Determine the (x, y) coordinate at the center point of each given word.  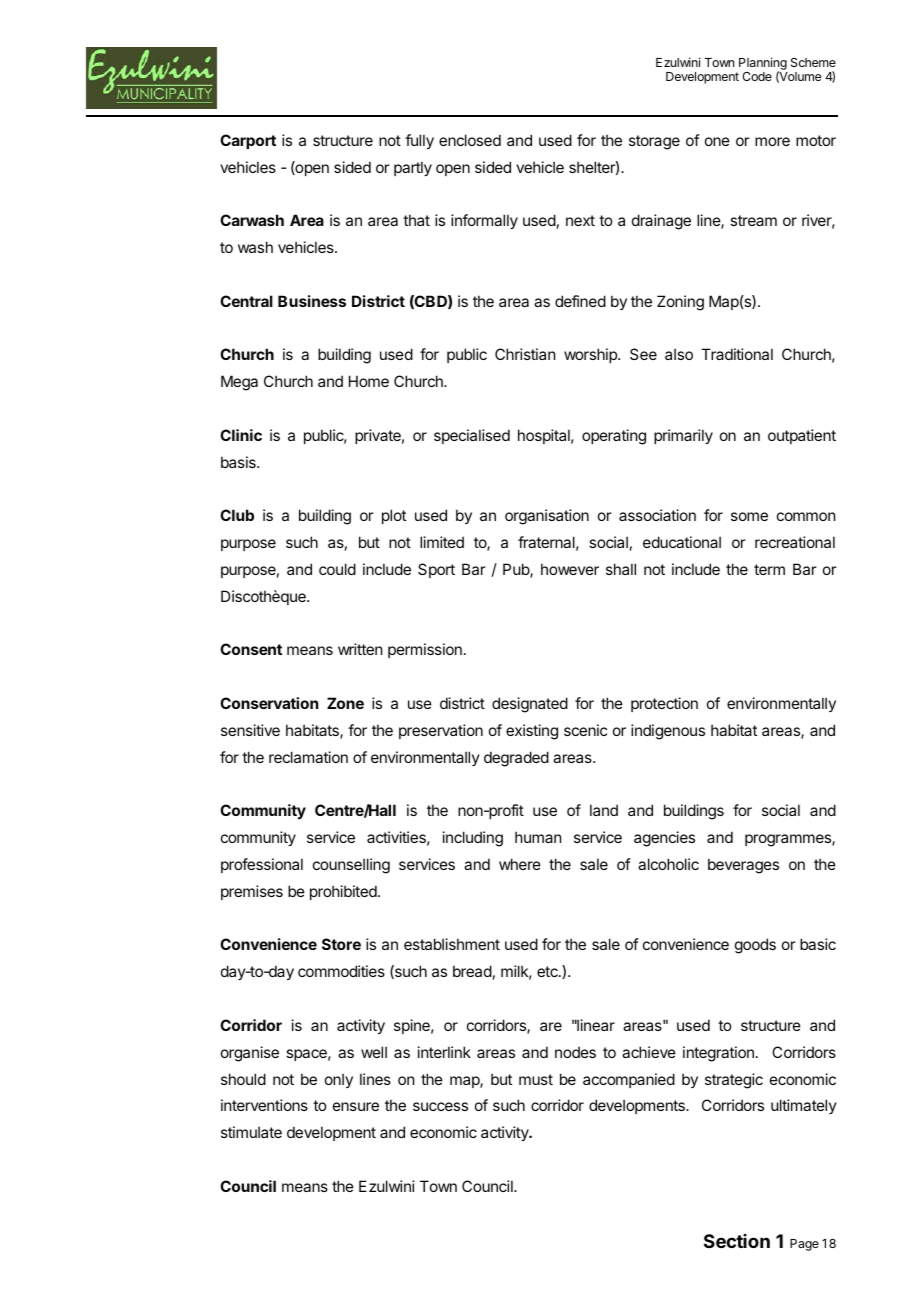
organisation (547, 517)
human (538, 837)
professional (262, 865)
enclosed (470, 140)
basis (239, 462)
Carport (248, 141)
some (749, 516)
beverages (743, 866)
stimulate (251, 1132)
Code (757, 76)
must (536, 1079)
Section (737, 1241)
